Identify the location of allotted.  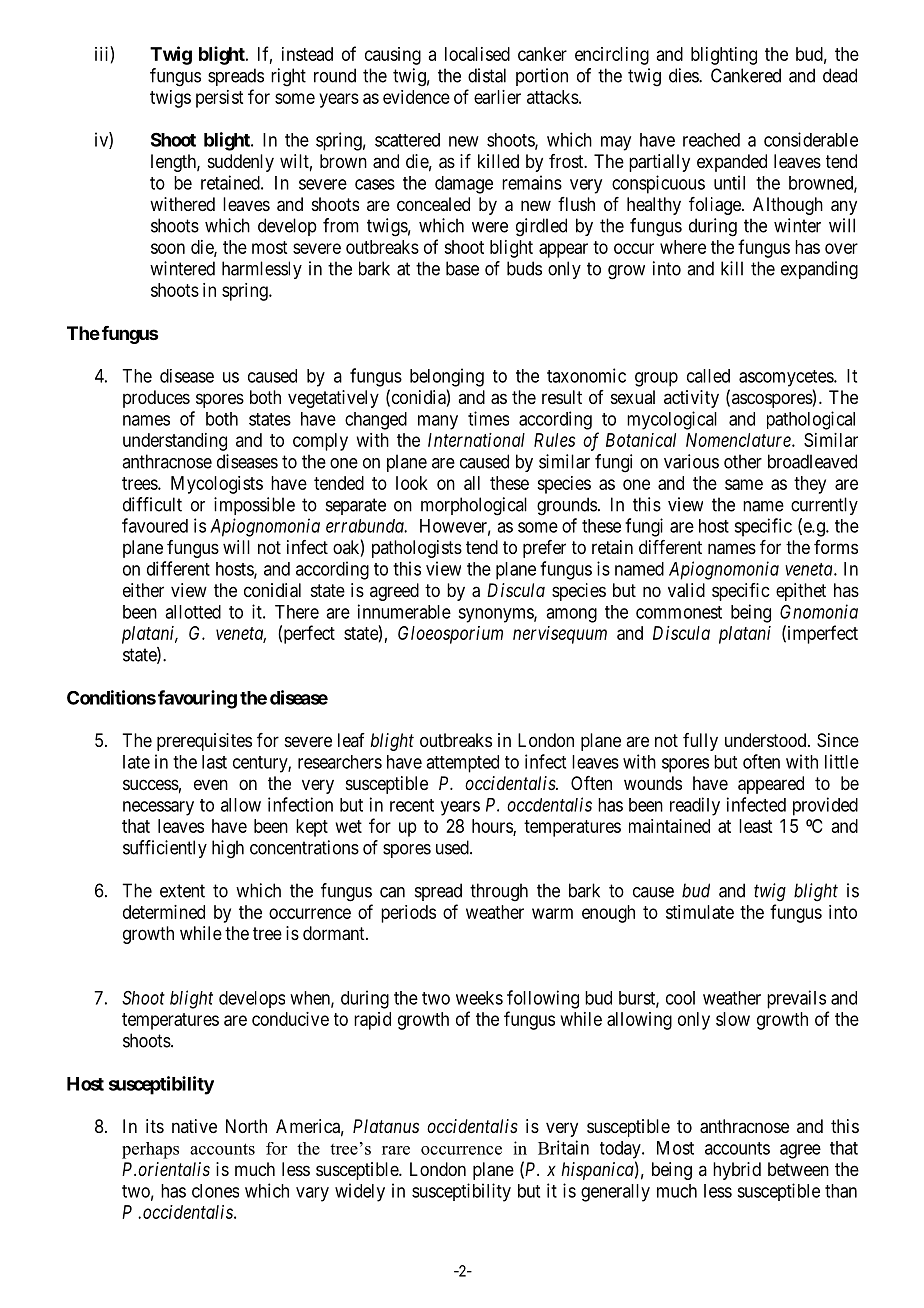
(193, 612).
